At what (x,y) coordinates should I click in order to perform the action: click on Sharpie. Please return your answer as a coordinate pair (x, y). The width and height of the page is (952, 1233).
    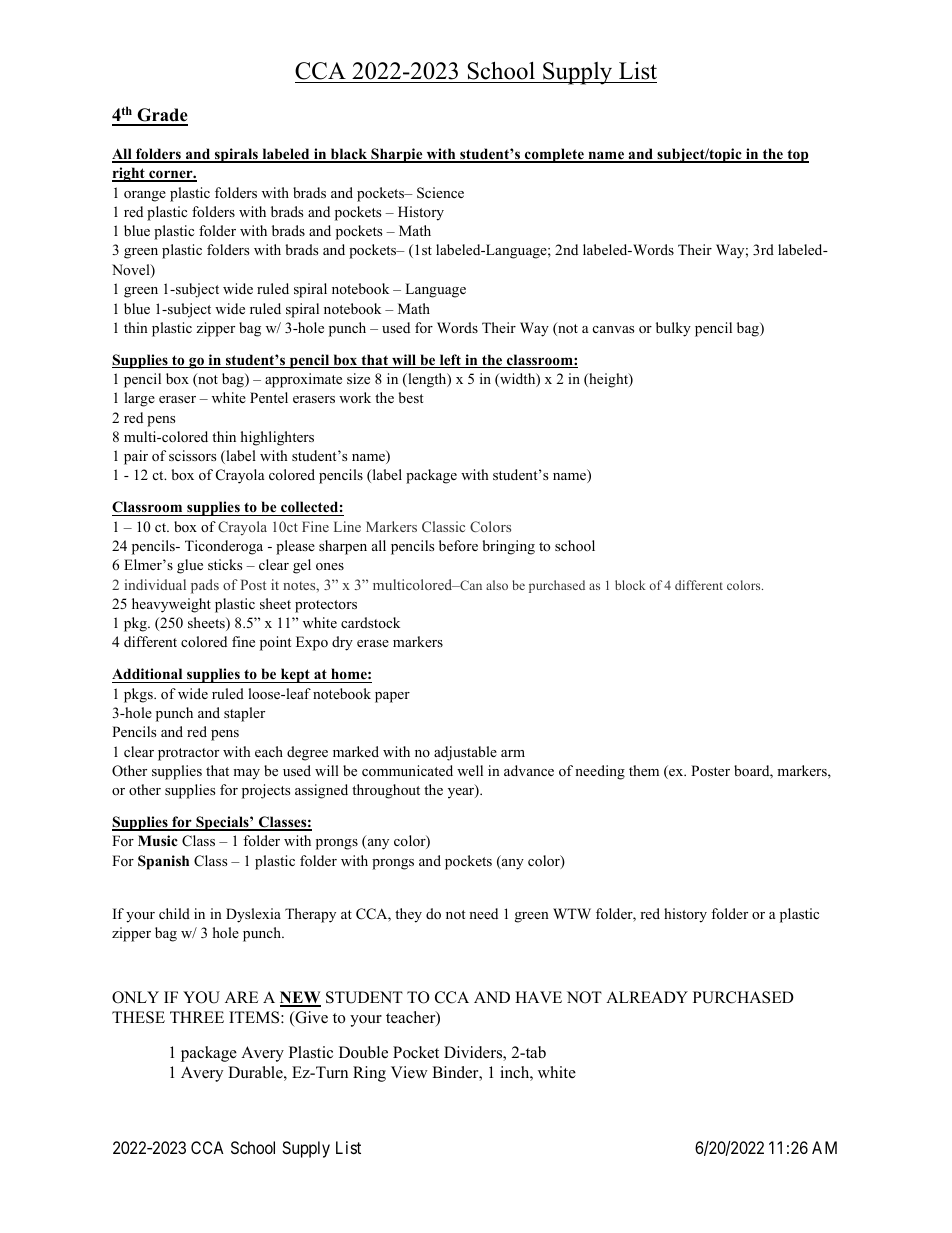
    Looking at the image, I should click on (397, 155).
